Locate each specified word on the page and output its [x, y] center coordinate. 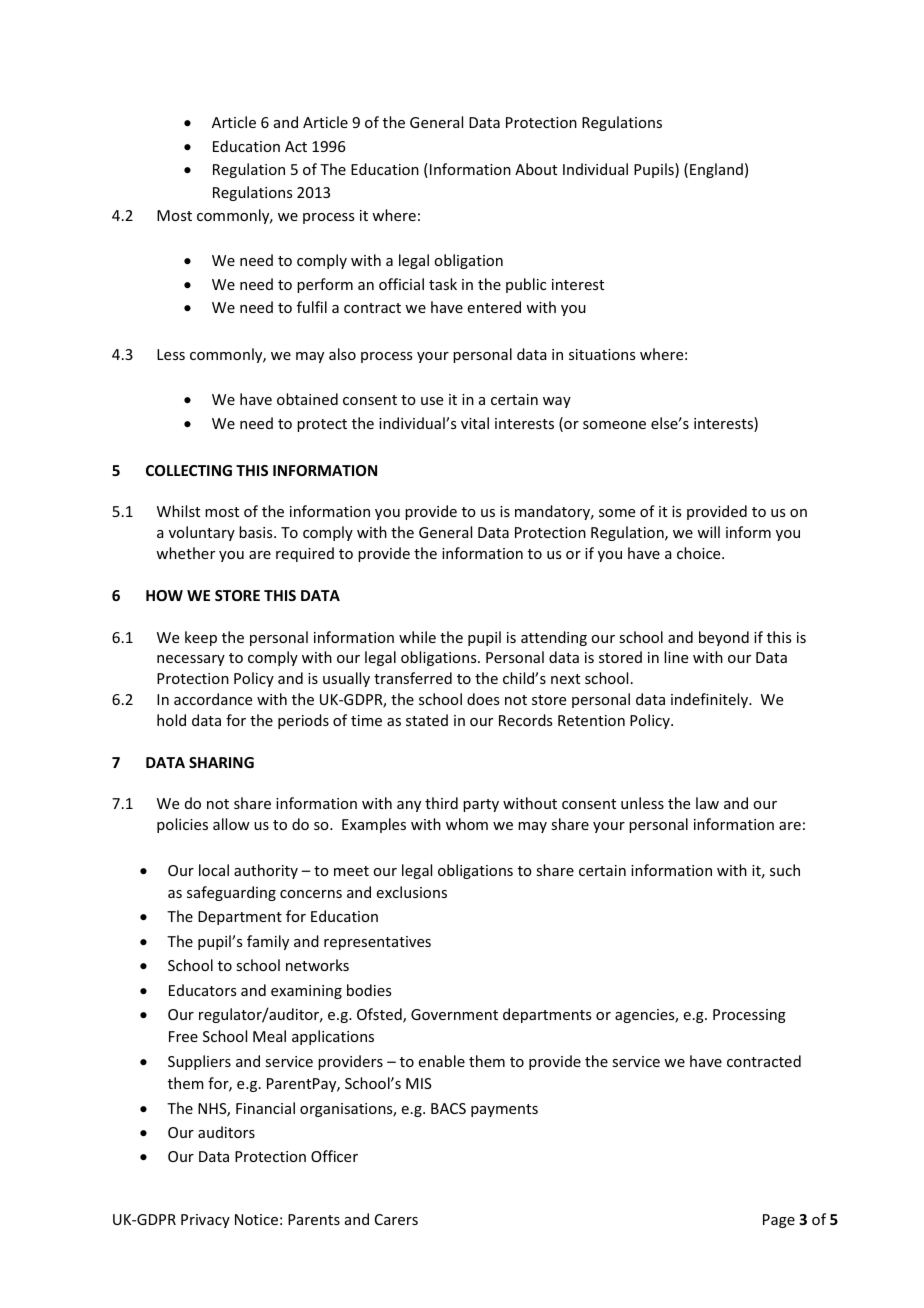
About [536, 169]
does [483, 699]
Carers [396, 1219]
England [716, 170]
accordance [213, 699]
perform [325, 285]
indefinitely [711, 700]
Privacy [205, 1221]
